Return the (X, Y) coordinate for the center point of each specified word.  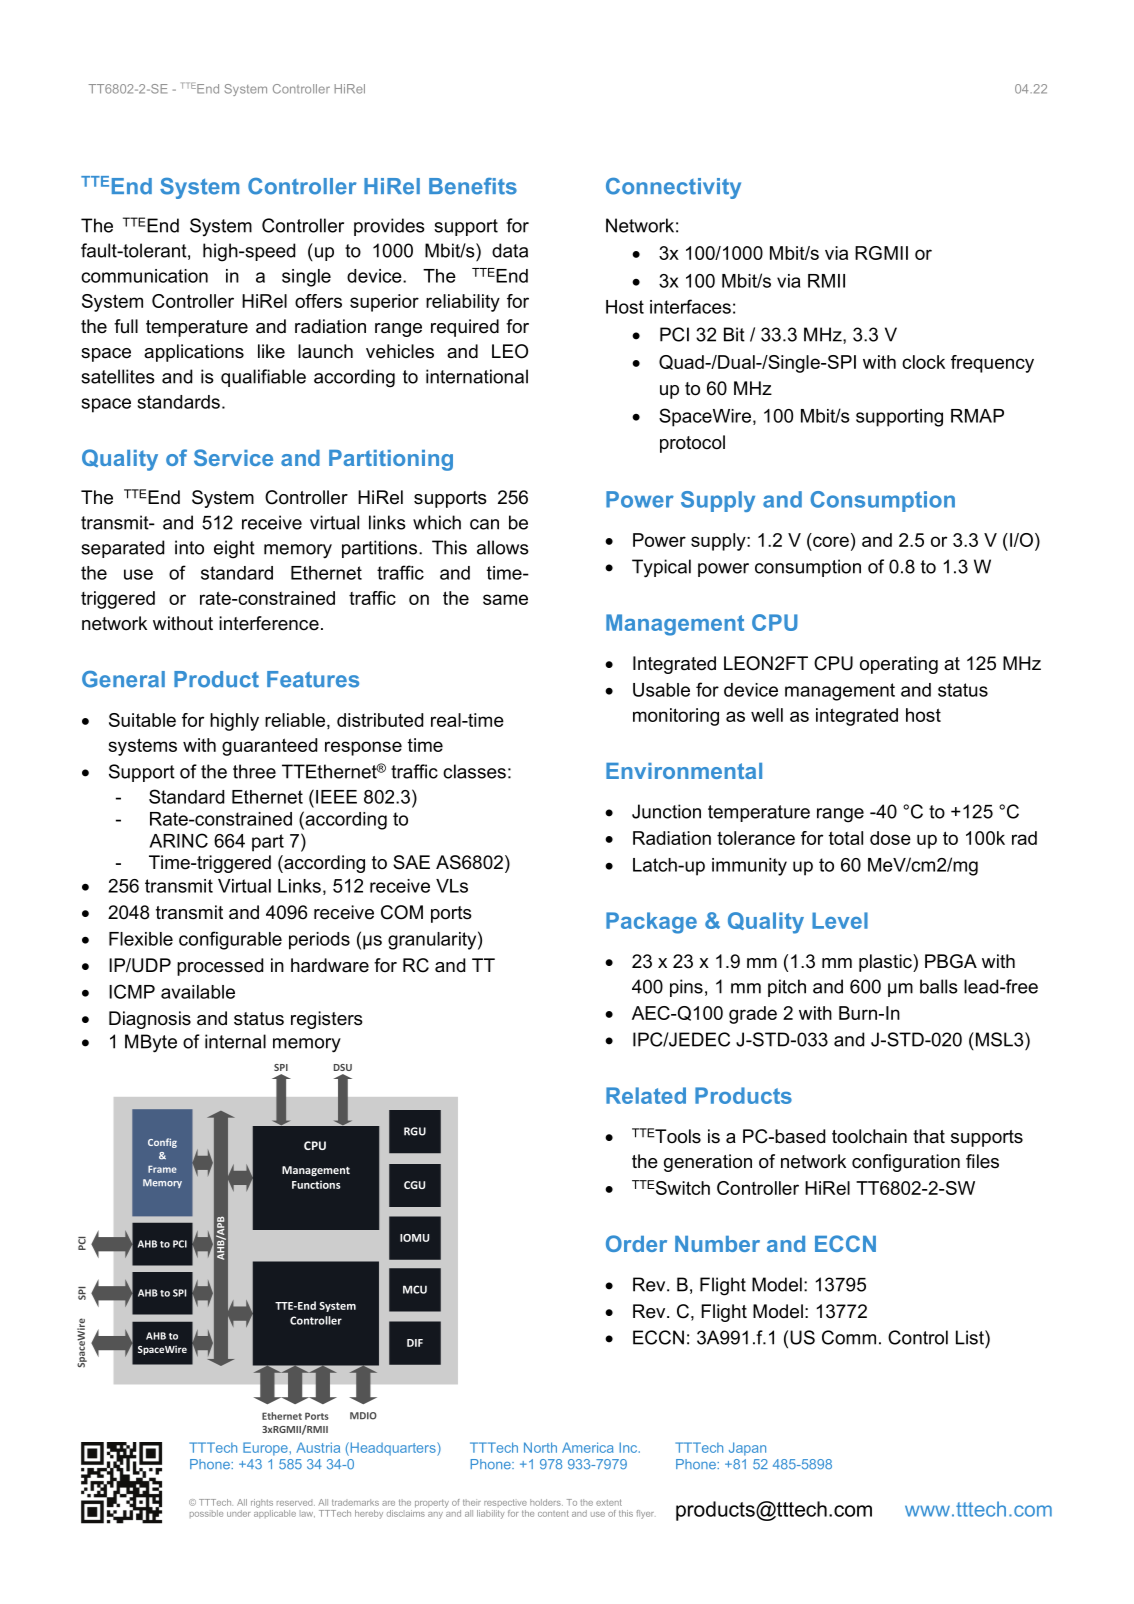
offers (318, 301)
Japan (747, 1449)
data (510, 250)
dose (890, 838)
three (254, 771)
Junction (666, 811)
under (238, 1513)
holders (546, 1502)
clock (923, 362)
